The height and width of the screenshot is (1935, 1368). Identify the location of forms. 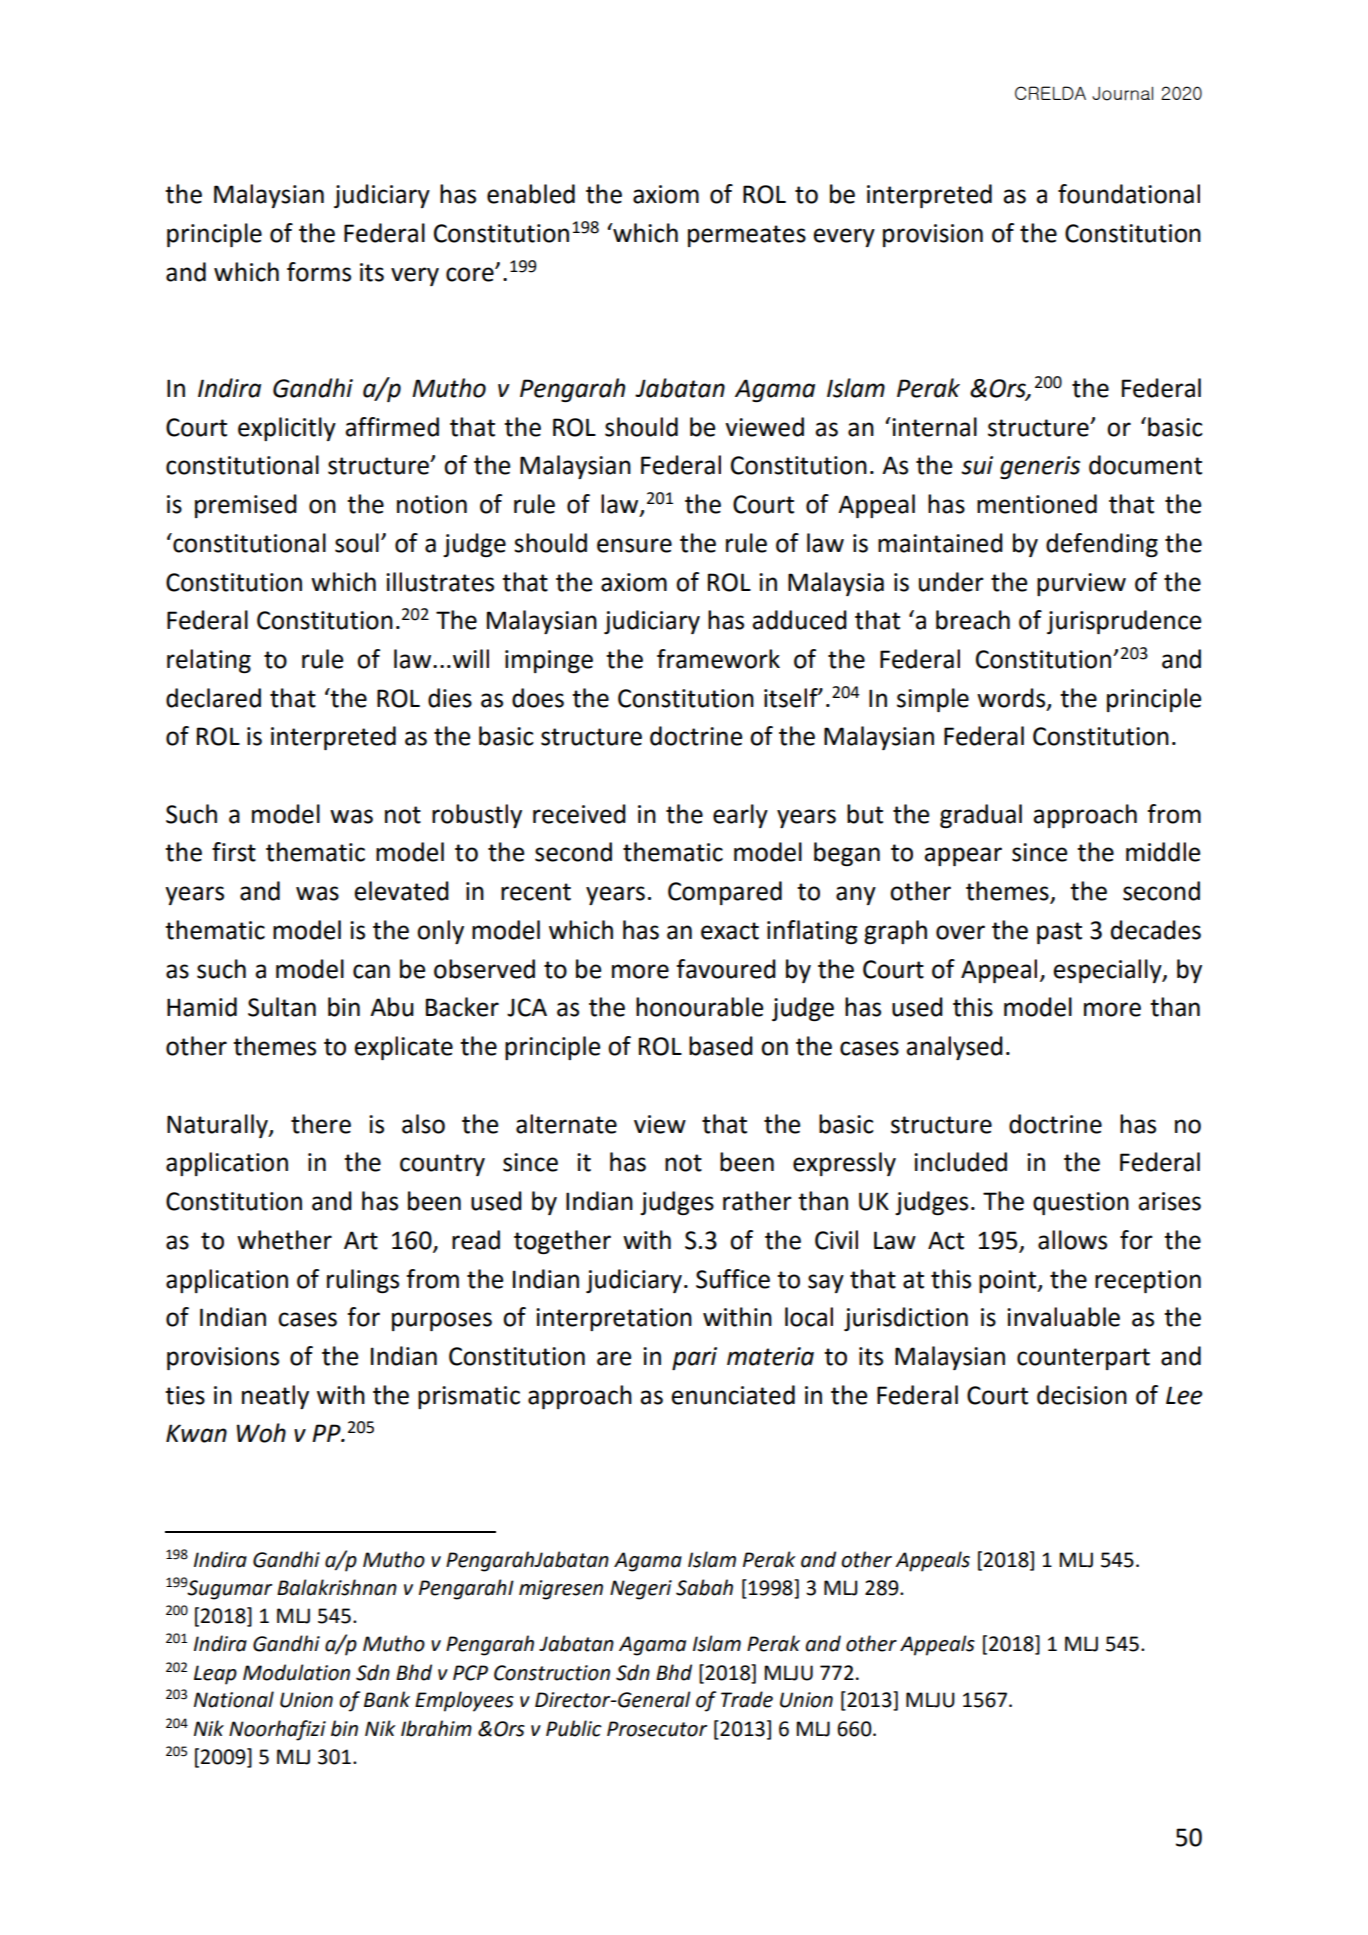
(319, 272).
